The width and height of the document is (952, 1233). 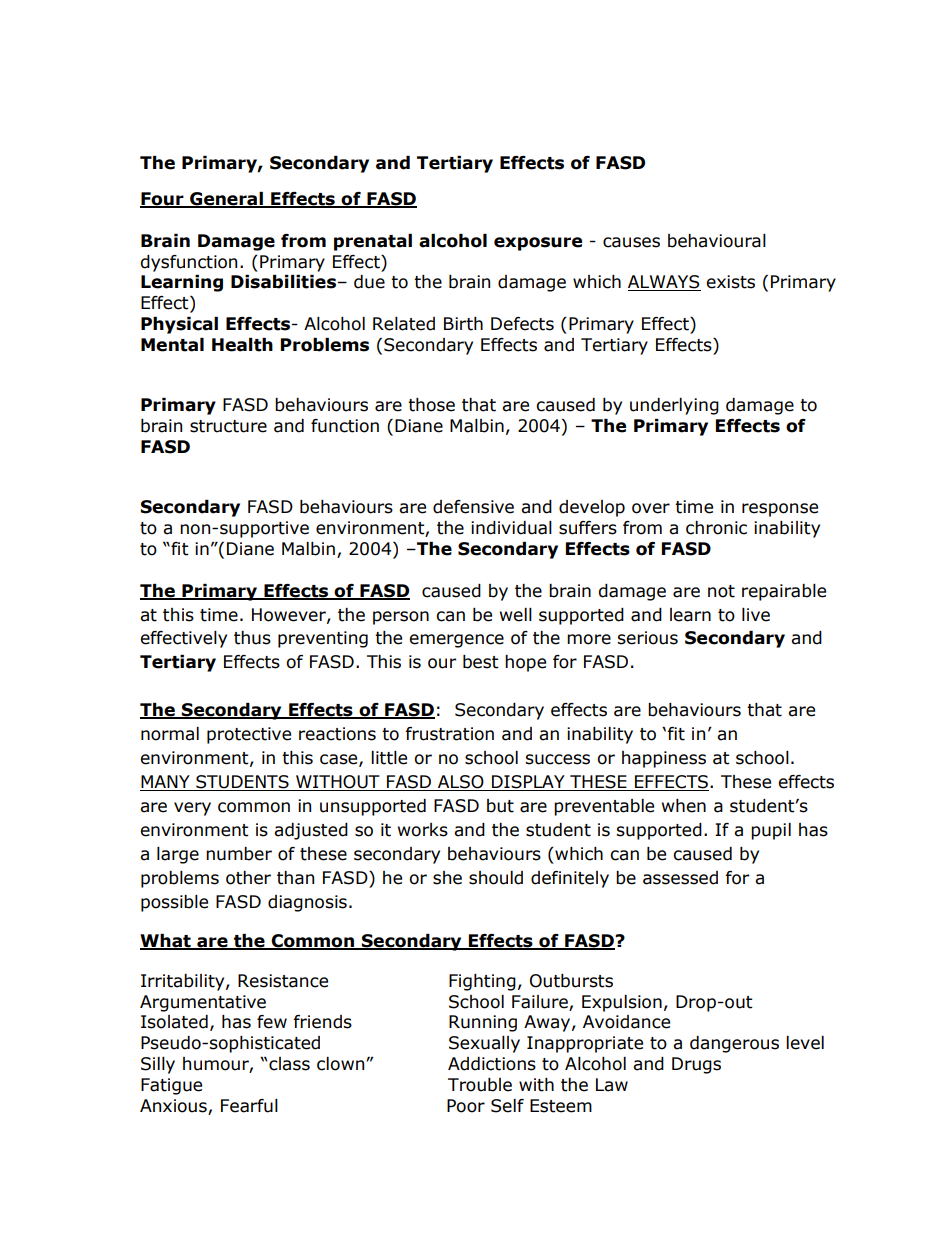 What do you see at coordinates (717, 241) in the document?
I see `behavioural` at bounding box center [717, 241].
